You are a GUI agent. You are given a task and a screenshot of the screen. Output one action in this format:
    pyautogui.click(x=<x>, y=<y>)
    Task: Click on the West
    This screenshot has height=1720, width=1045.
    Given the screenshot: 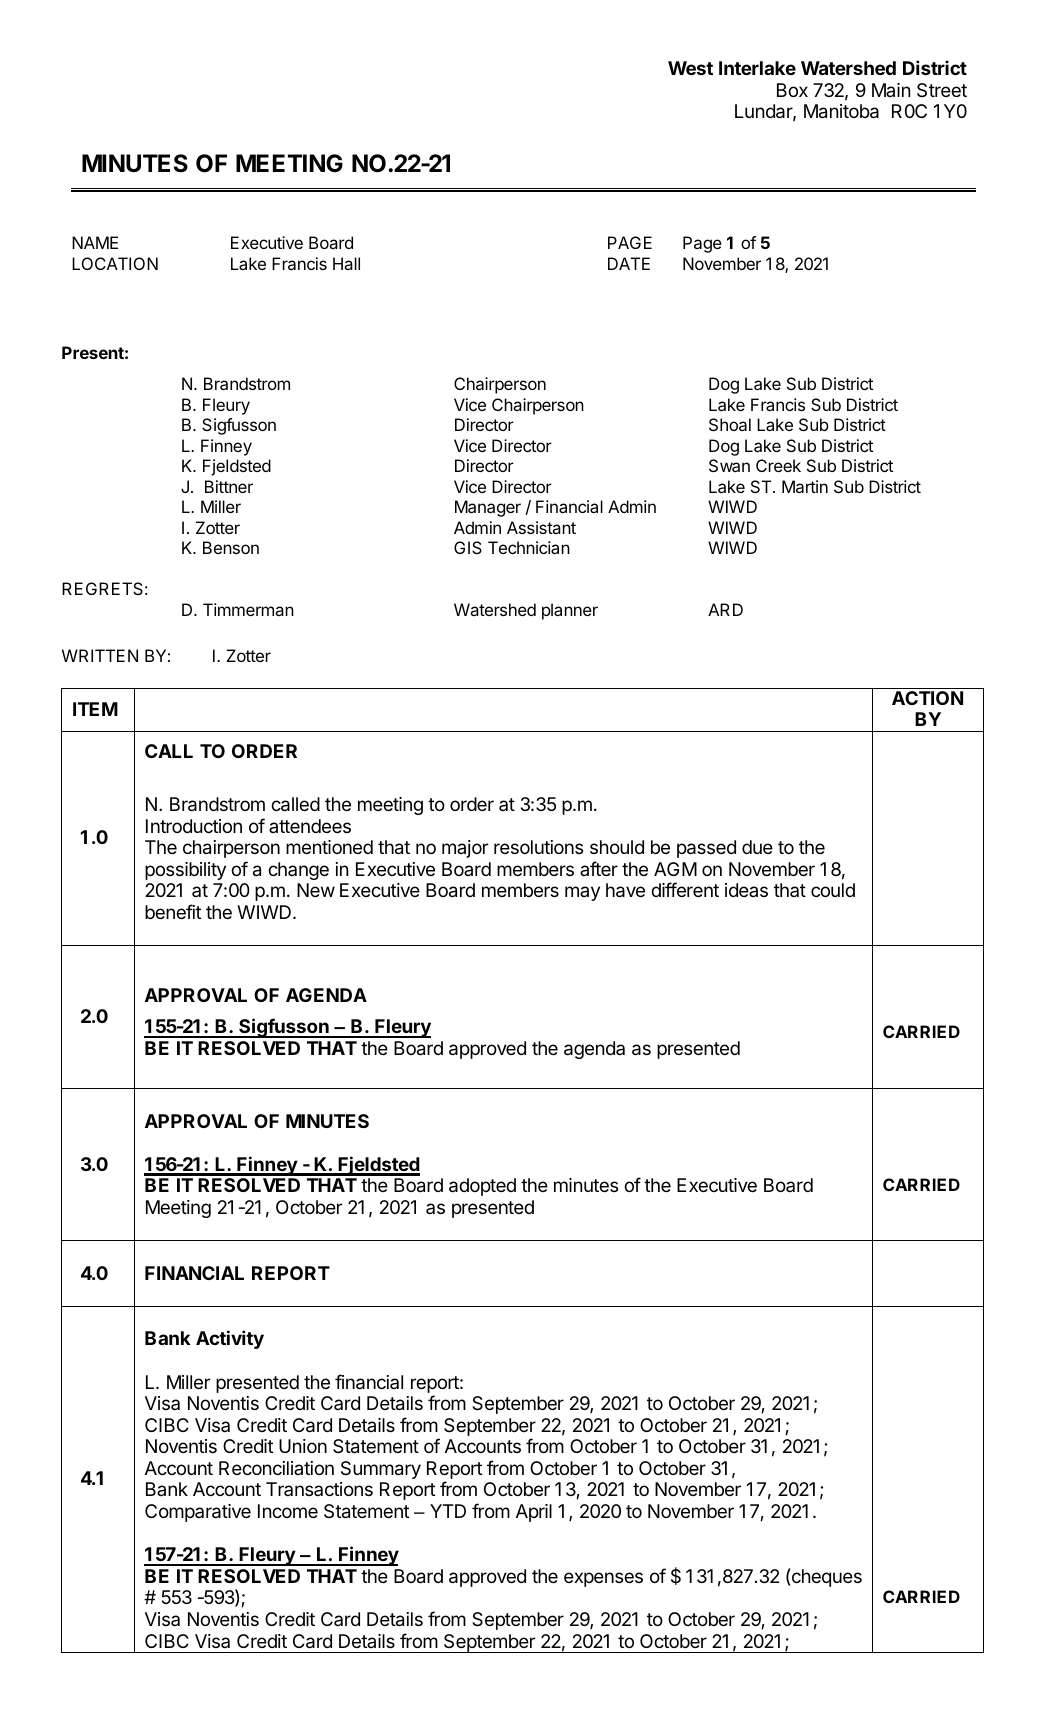 What is the action you would take?
    pyautogui.click(x=690, y=68)
